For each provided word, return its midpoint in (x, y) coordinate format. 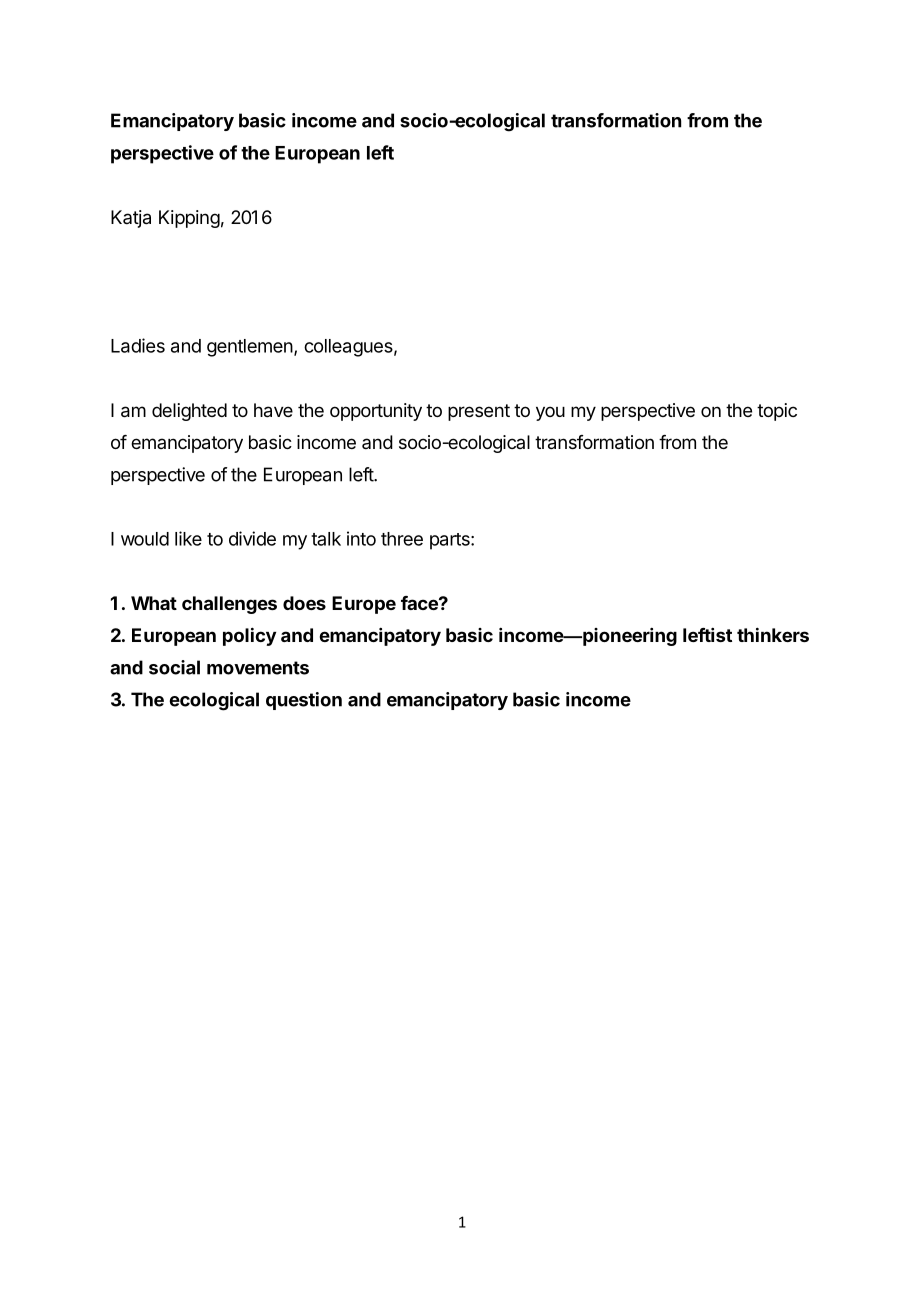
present (479, 412)
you (550, 413)
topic (777, 412)
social (174, 667)
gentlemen (250, 348)
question (304, 701)
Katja (131, 219)
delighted (189, 412)
